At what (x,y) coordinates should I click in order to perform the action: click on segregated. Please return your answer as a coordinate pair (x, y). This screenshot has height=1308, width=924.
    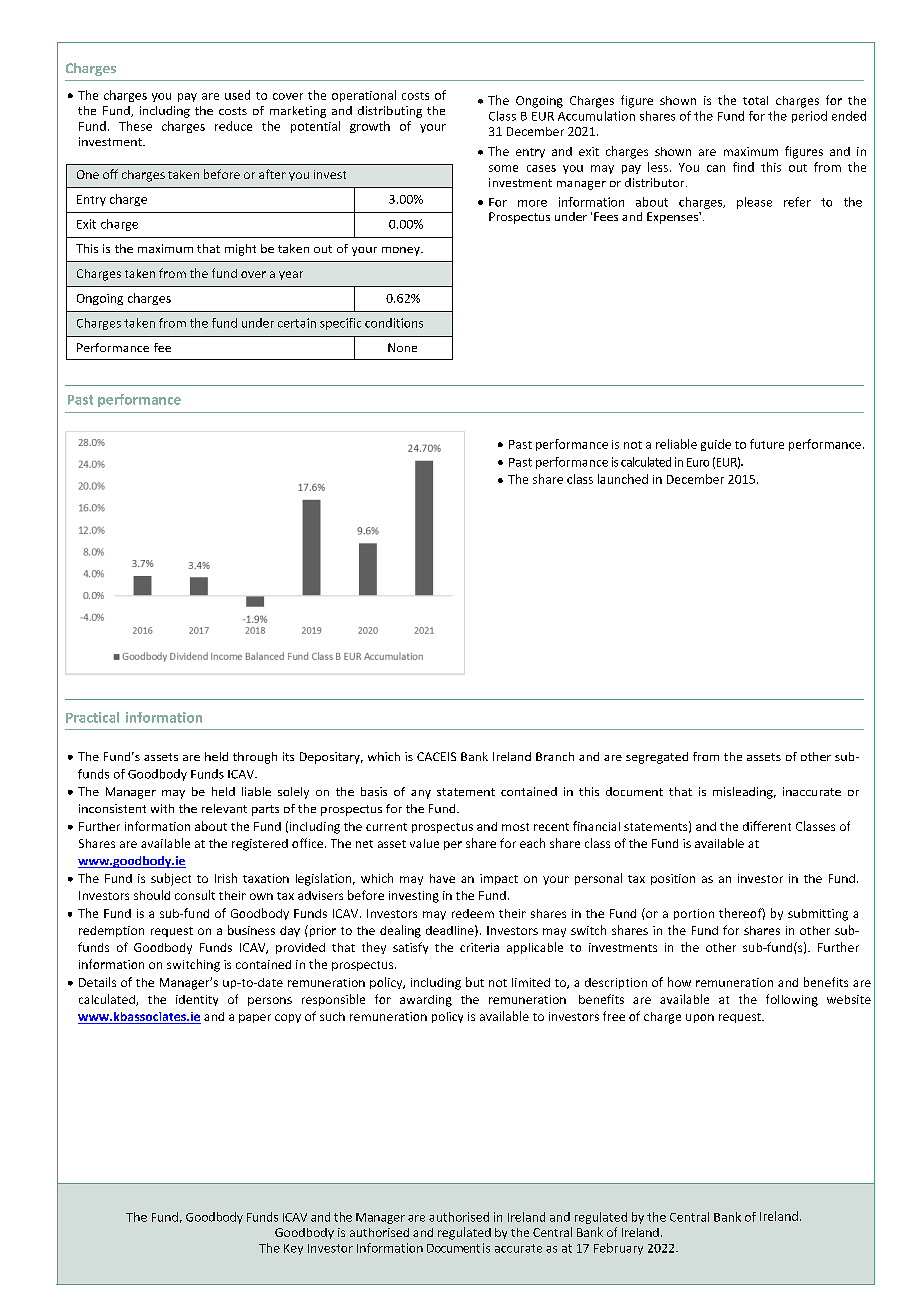
    Looking at the image, I should click on (657, 758).
